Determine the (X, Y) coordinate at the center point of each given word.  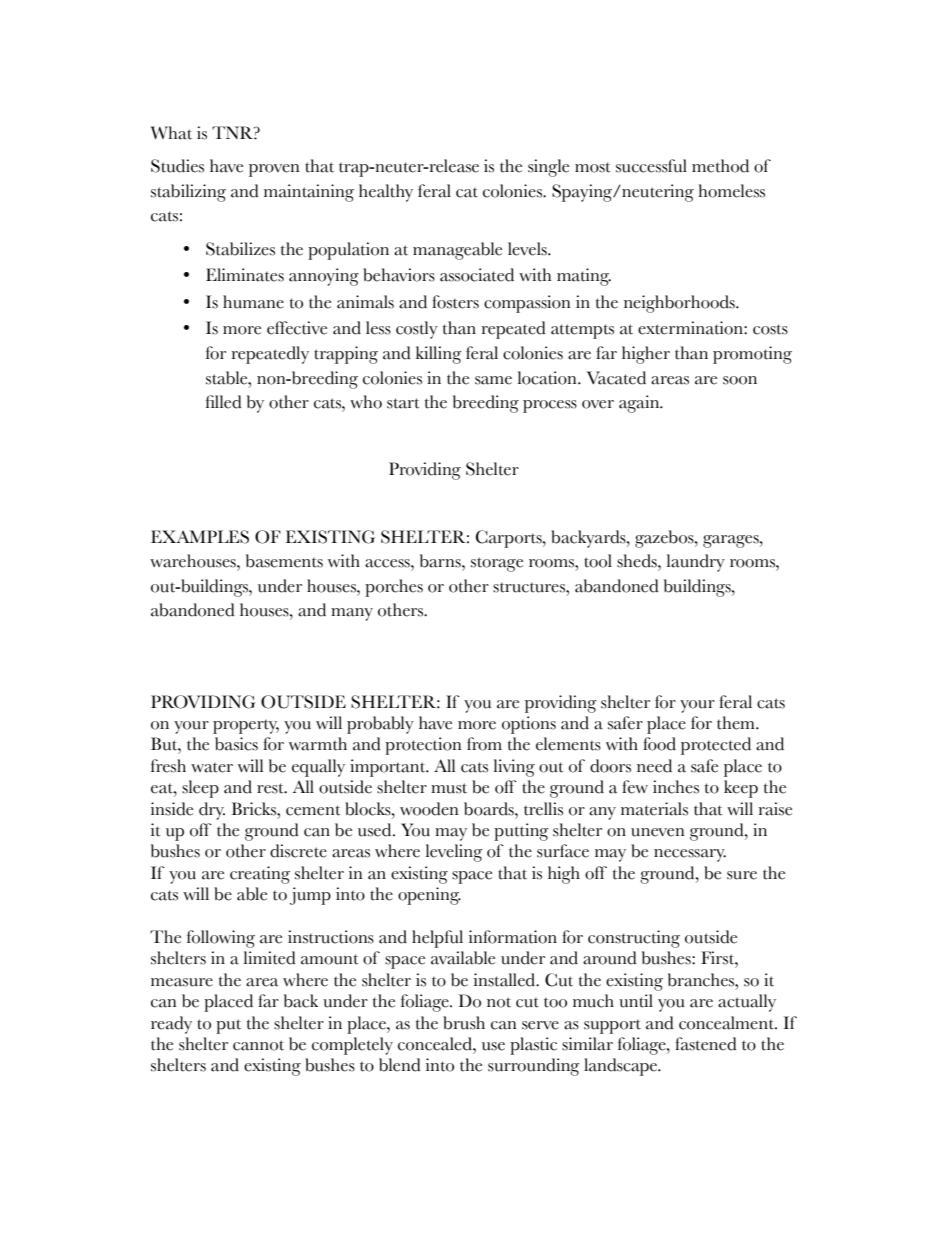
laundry (696, 563)
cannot (258, 1045)
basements (284, 561)
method (720, 166)
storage (497, 564)
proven (274, 170)
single (548, 168)
